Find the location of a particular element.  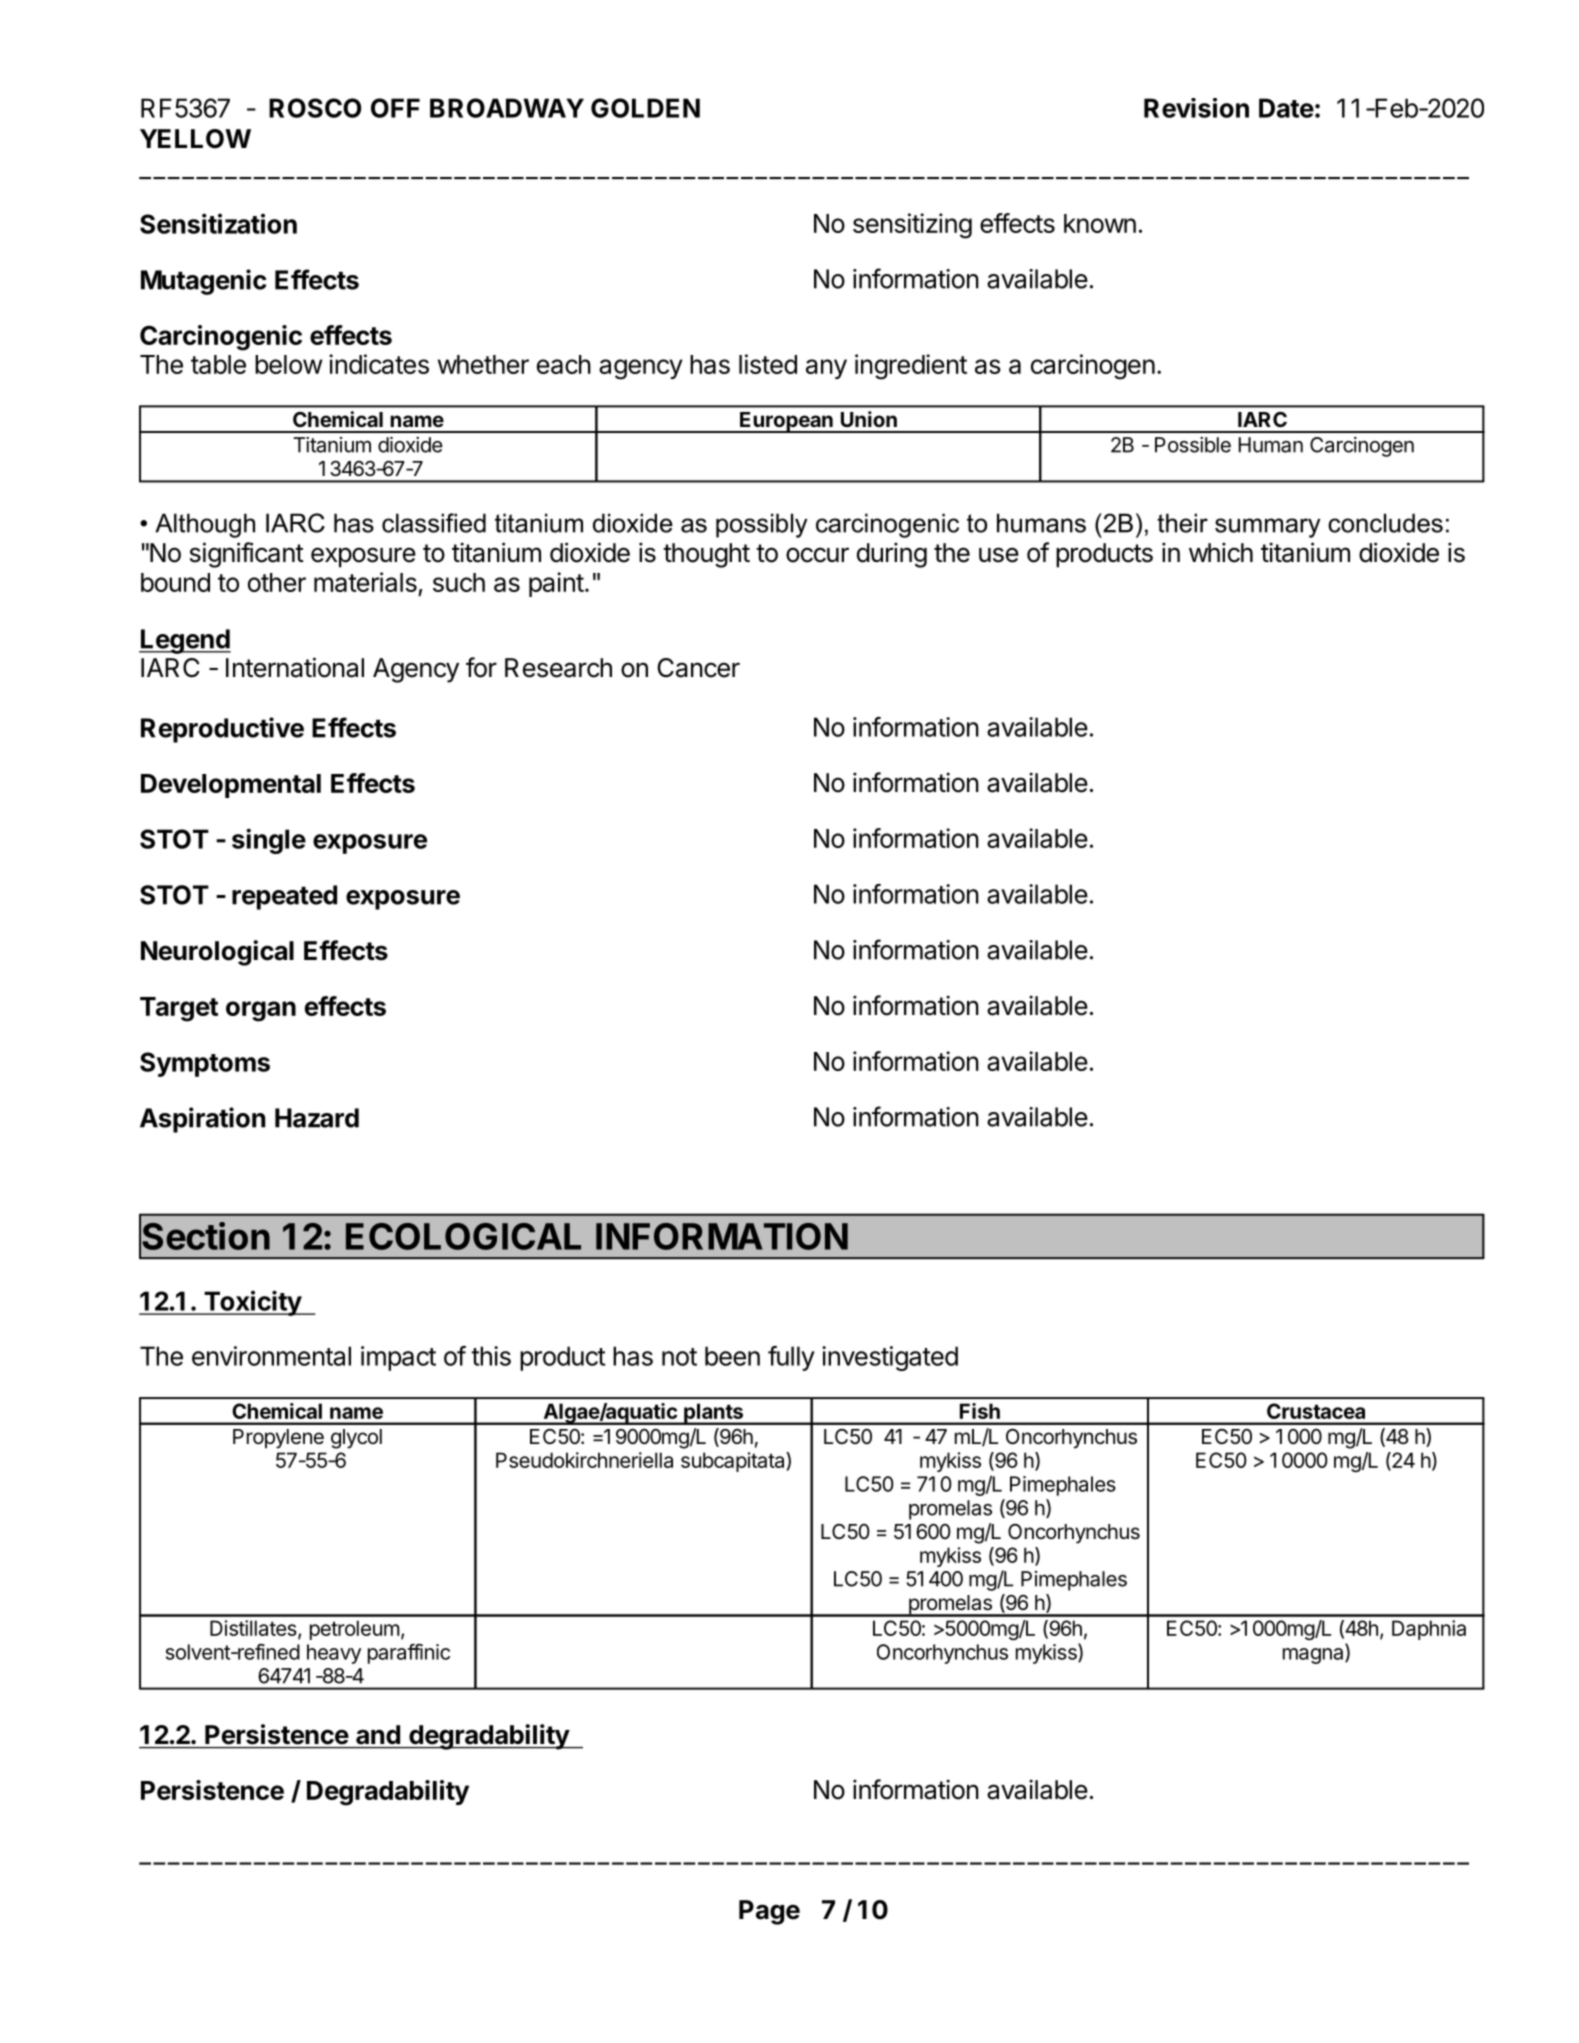

Cancer is located at coordinates (698, 668).
